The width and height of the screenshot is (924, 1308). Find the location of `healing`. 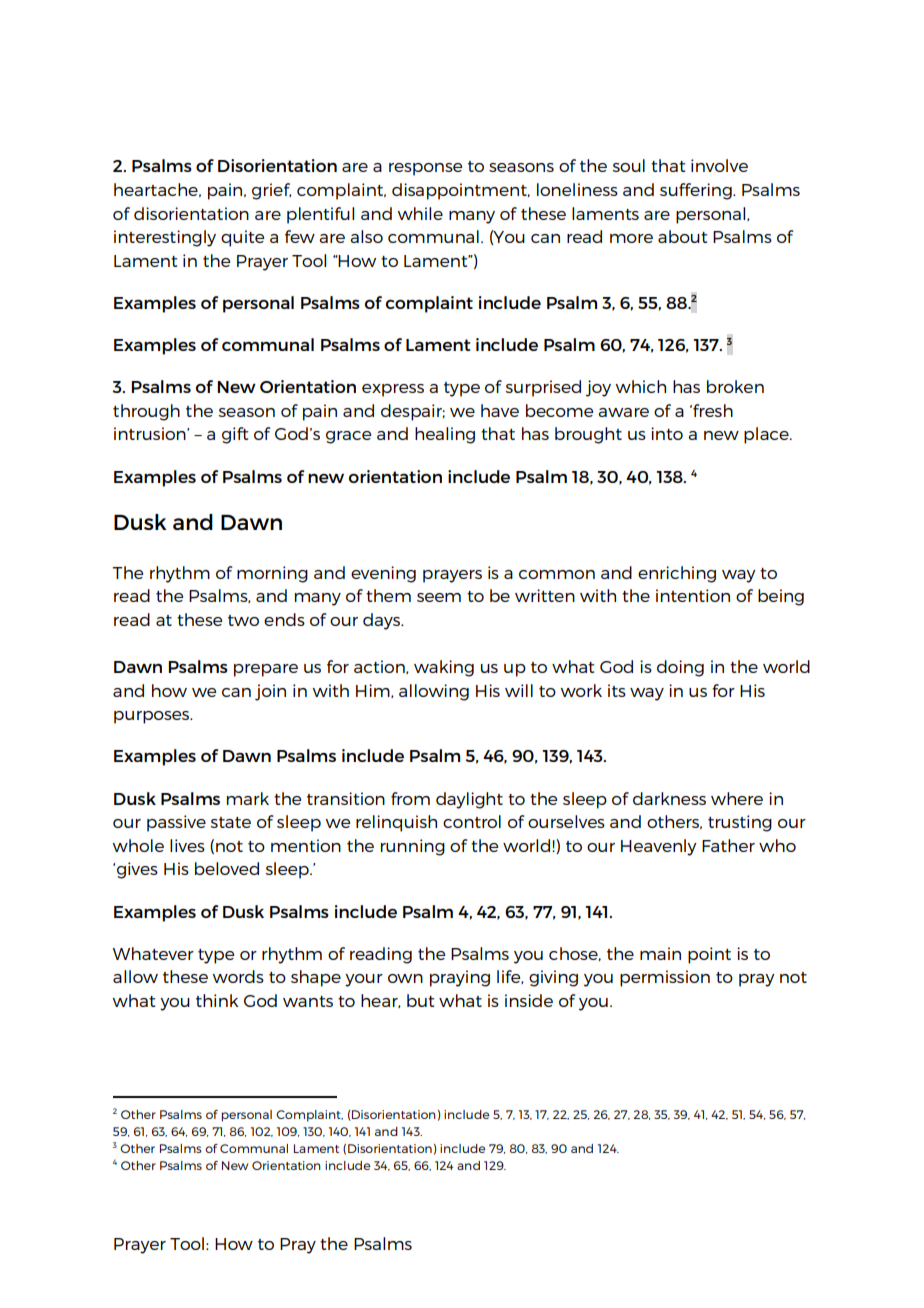

healing is located at coordinates (445, 435).
